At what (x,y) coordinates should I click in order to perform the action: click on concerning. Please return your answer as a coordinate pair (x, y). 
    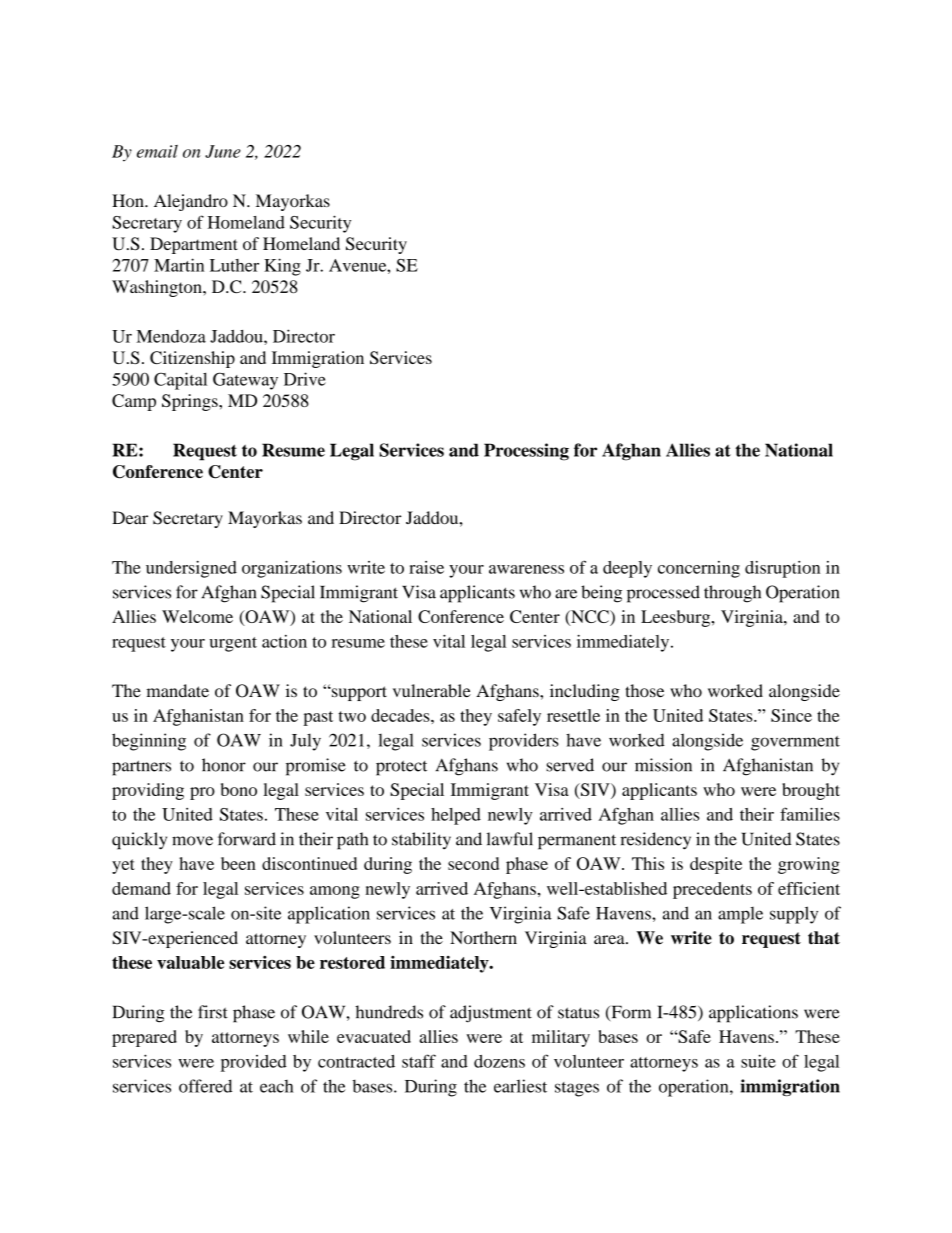
    Looking at the image, I should click on (699, 569).
